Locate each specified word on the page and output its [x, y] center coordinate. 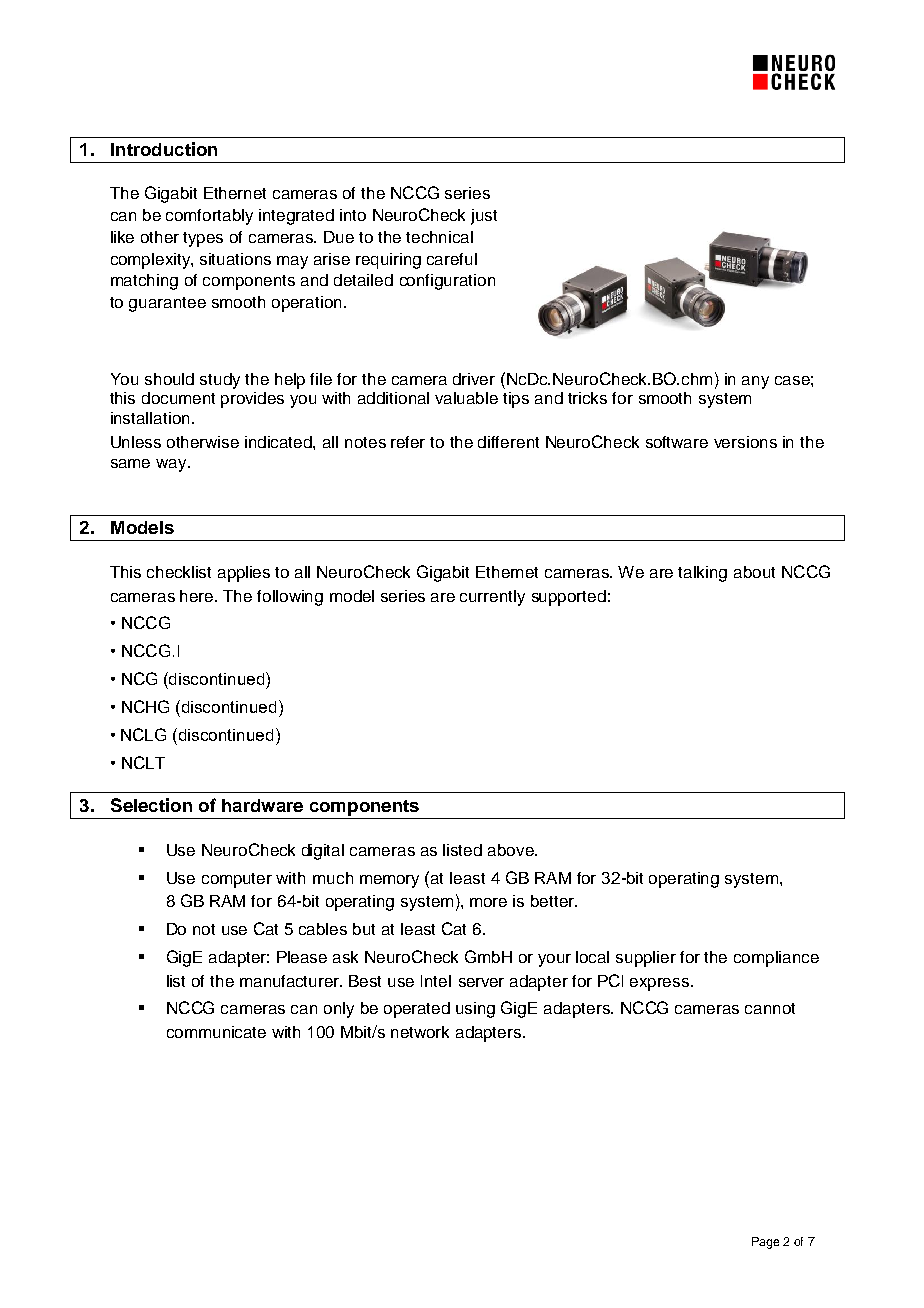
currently [492, 598]
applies [244, 574]
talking [702, 574]
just [484, 217]
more [488, 902]
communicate [216, 1032]
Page [765, 1243]
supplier [646, 959]
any [755, 382]
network [420, 1032]
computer [237, 880]
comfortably [209, 217]
